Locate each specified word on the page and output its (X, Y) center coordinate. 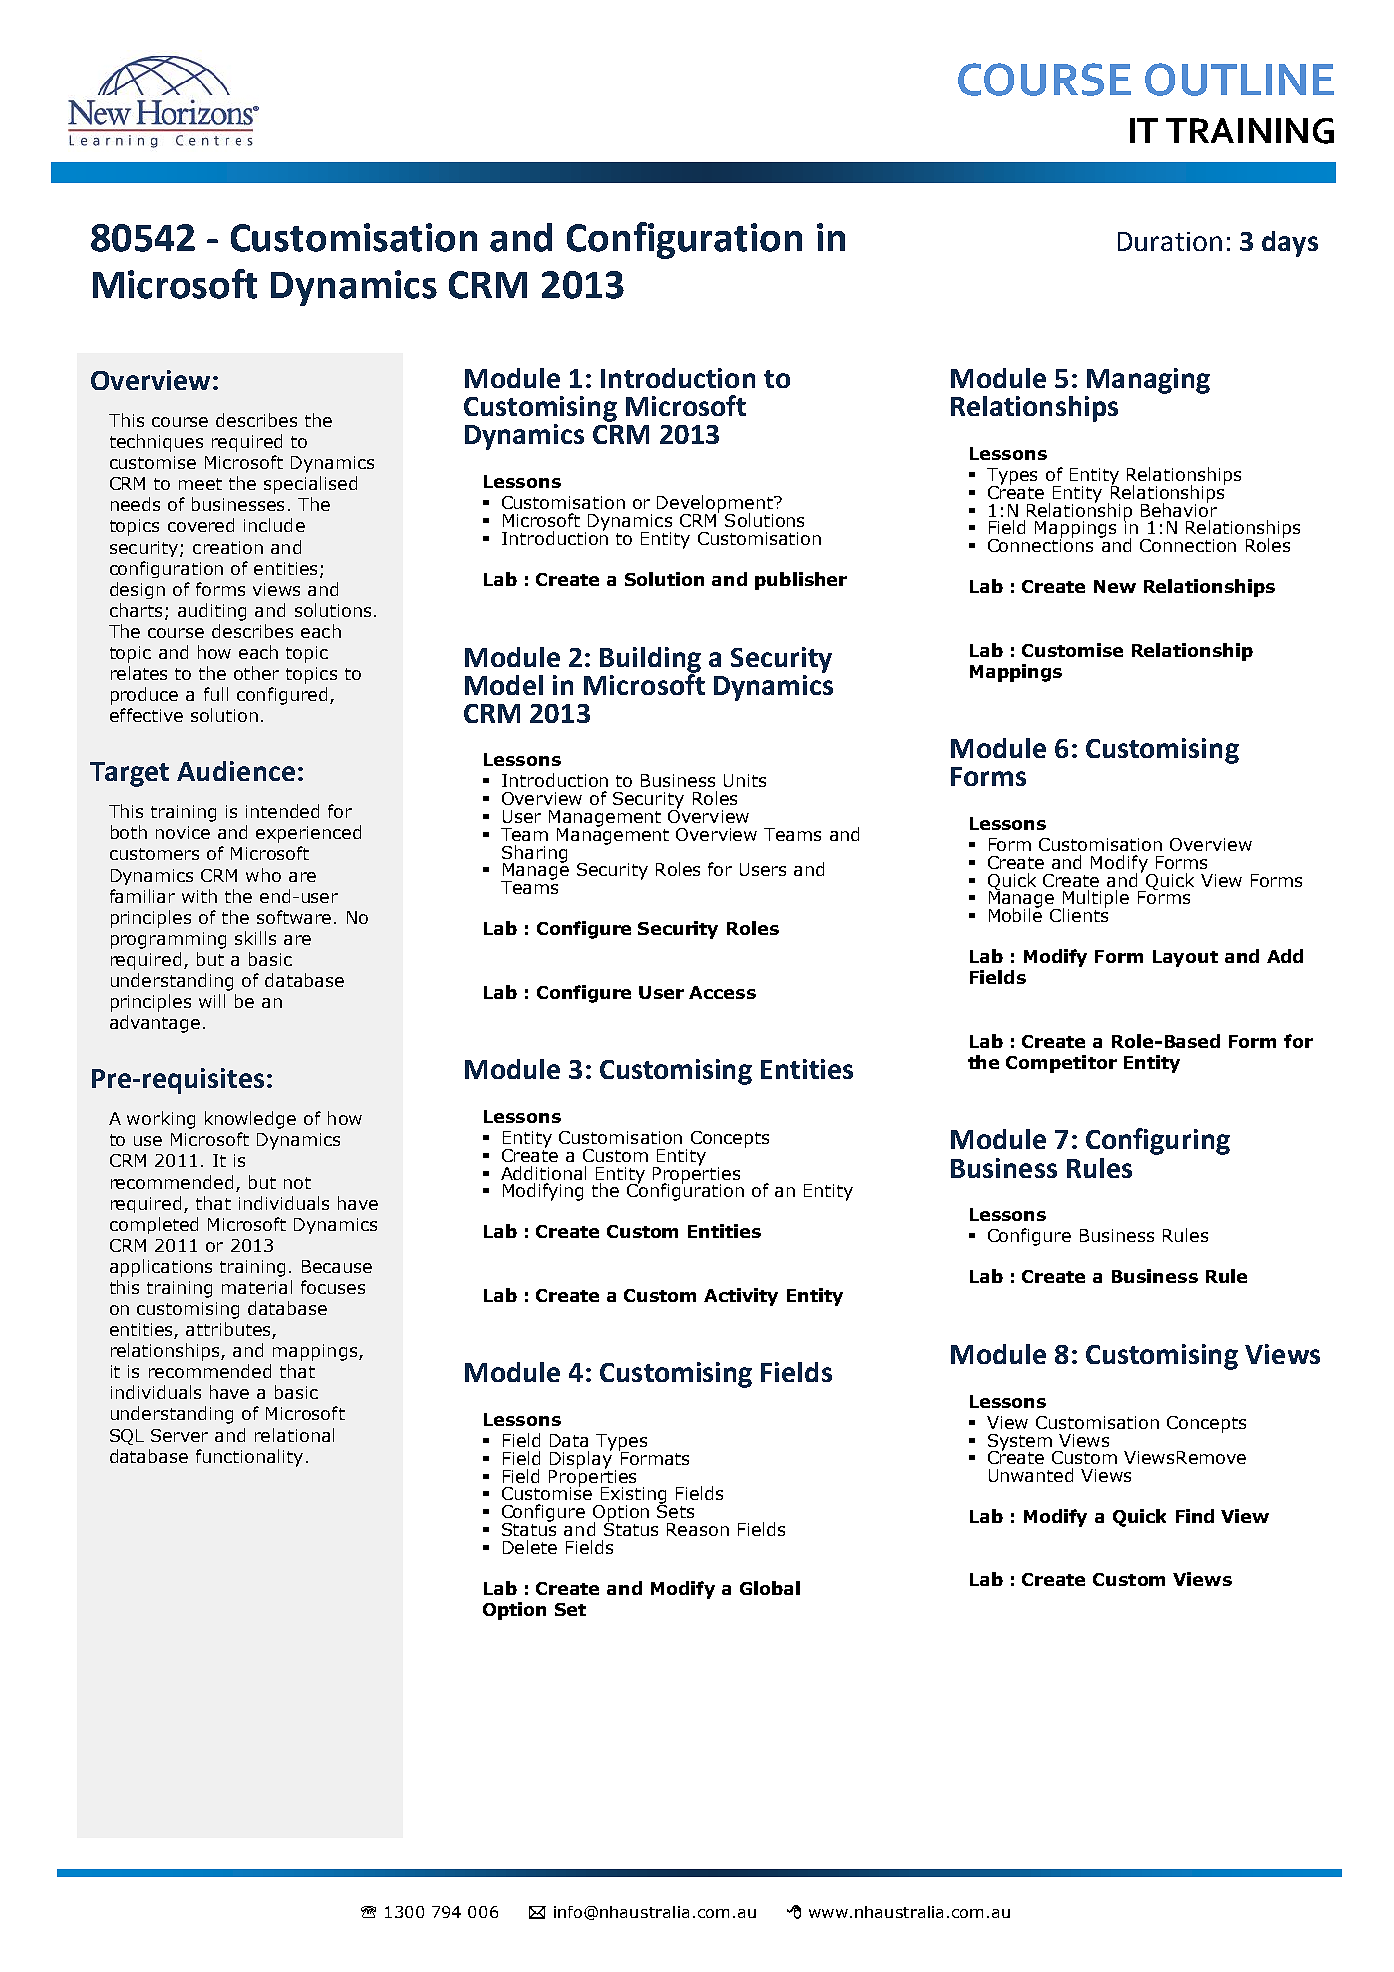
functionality (249, 1458)
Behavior (1179, 509)
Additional (543, 1173)
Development (716, 505)
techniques (156, 443)
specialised (310, 485)
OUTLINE (1239, 79)
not (297, 1183)
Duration (1170, 241)
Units (745, 780)
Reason (698, 1529)
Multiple (1096, 900)
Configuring (1158, 1141)
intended (282, 811)
